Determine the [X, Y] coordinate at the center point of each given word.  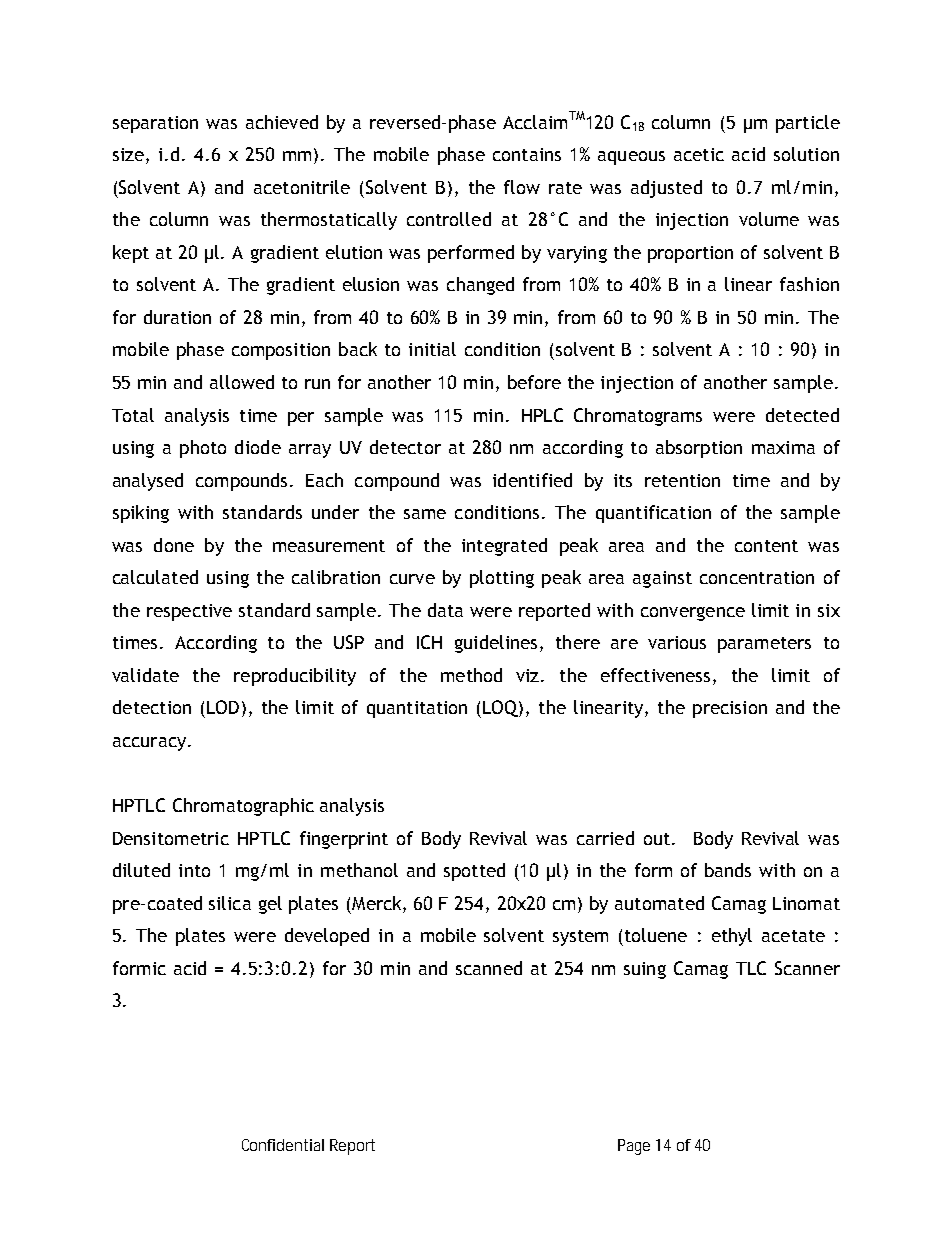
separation [155, 124]
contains [527, 154]
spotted [474, 872]
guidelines [496, 644]
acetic [699, 154]
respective [189, 612]
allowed [242, 382]
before [534, 382]
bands [728, 870]
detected [802, 415]
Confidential [283, 1145]
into [194, 870]
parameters [764, 645]
